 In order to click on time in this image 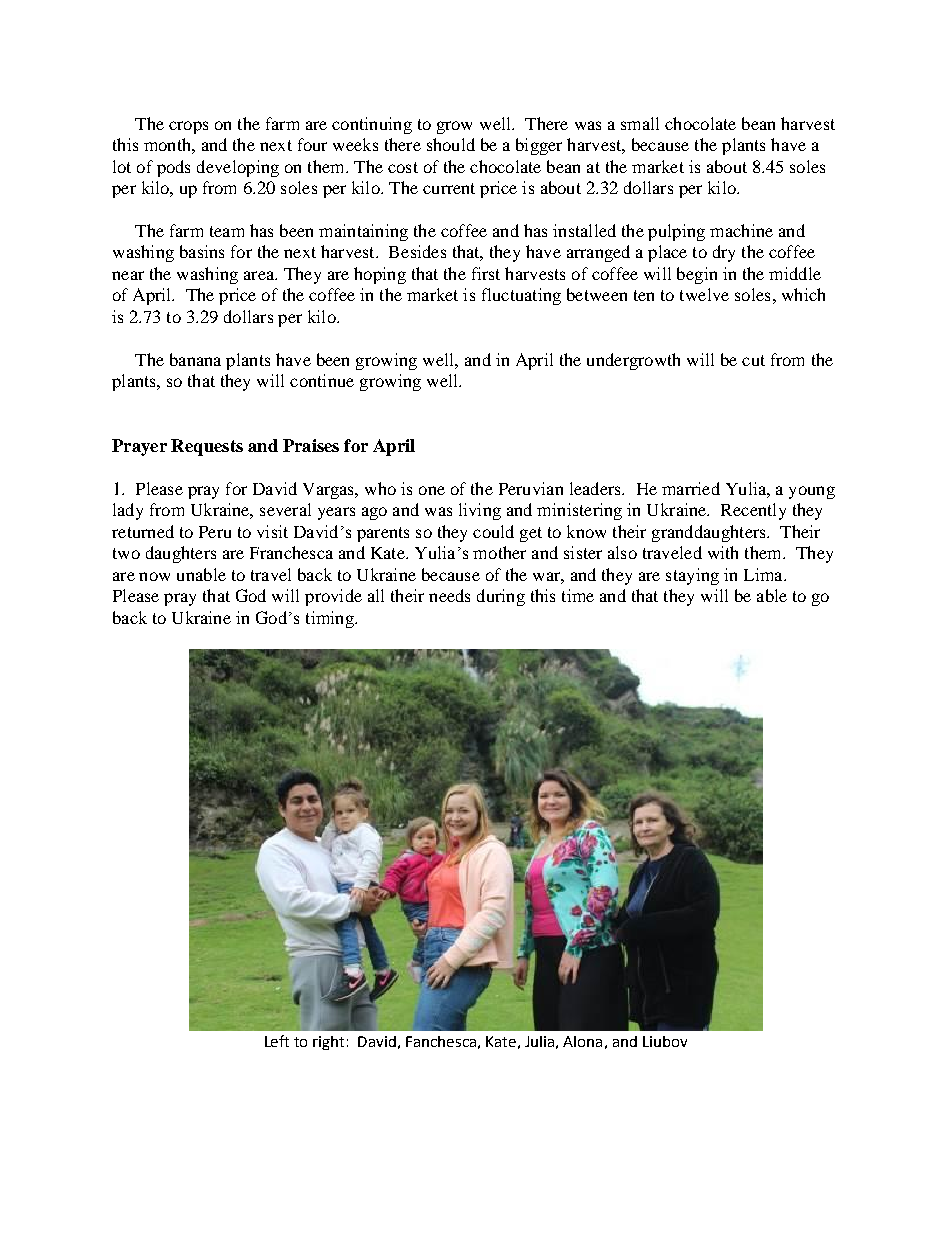, I will do `click(578, 595)`.
